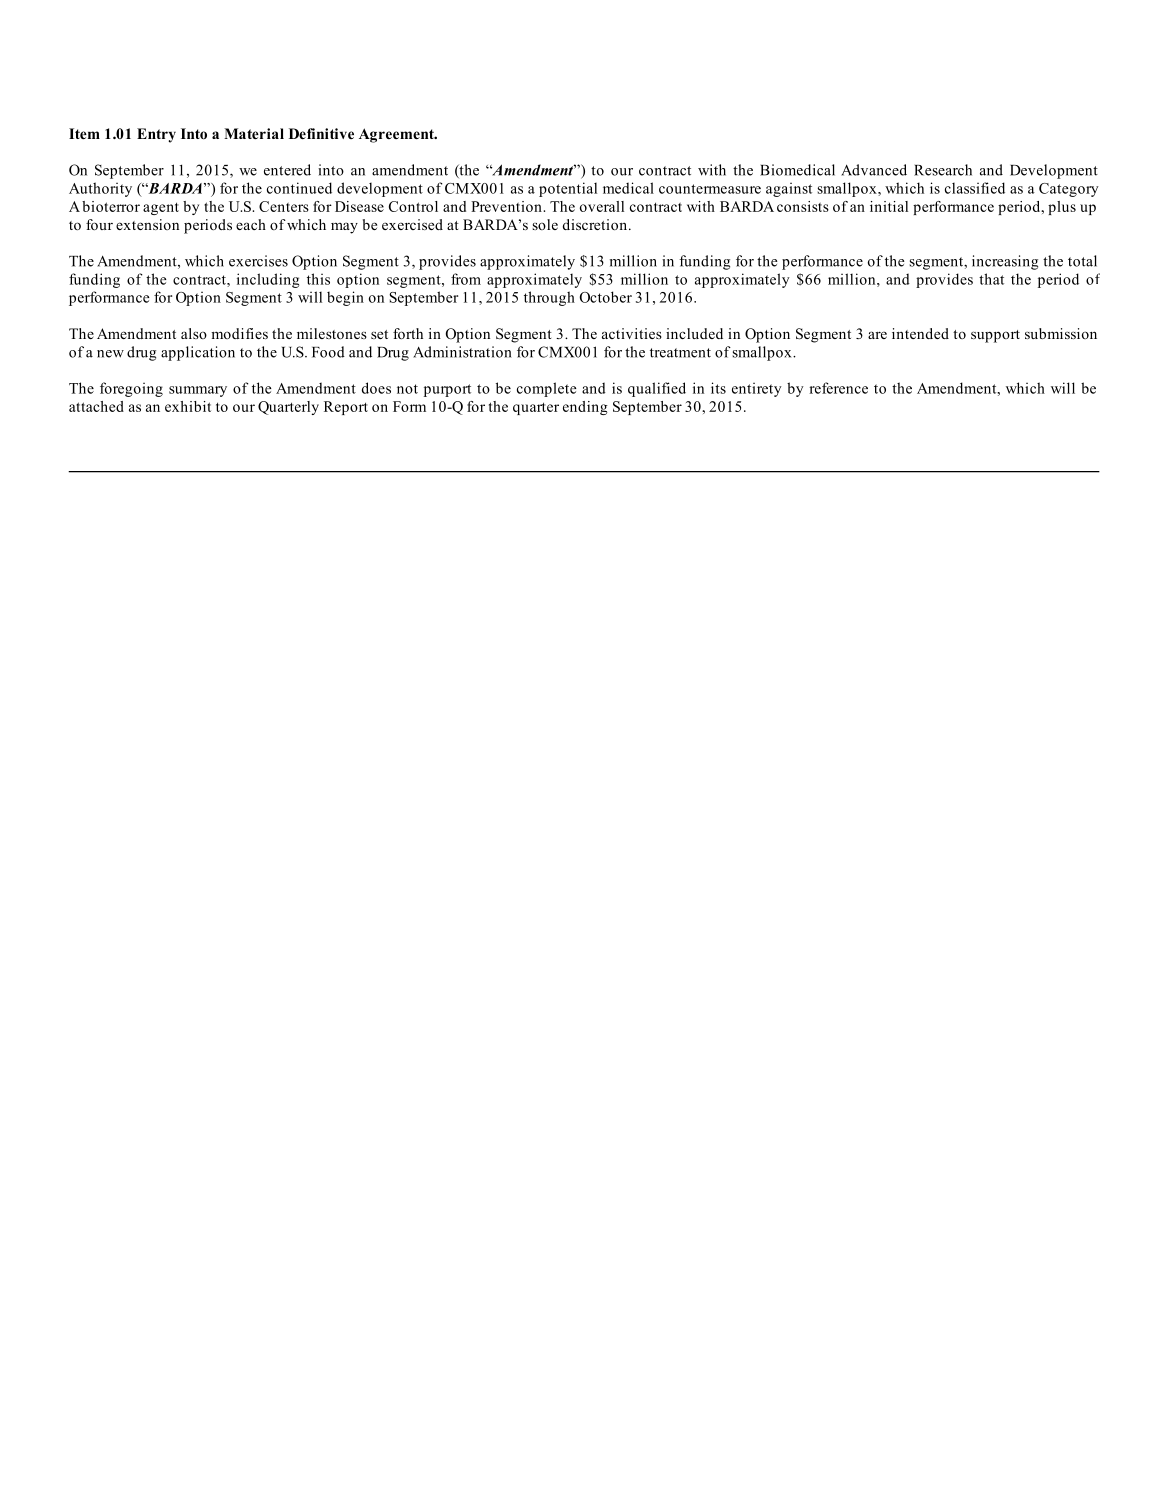  What do you see at coordinates (161, 208) in the screenshot?
I see `agent` at bounding box center [161, 208].
